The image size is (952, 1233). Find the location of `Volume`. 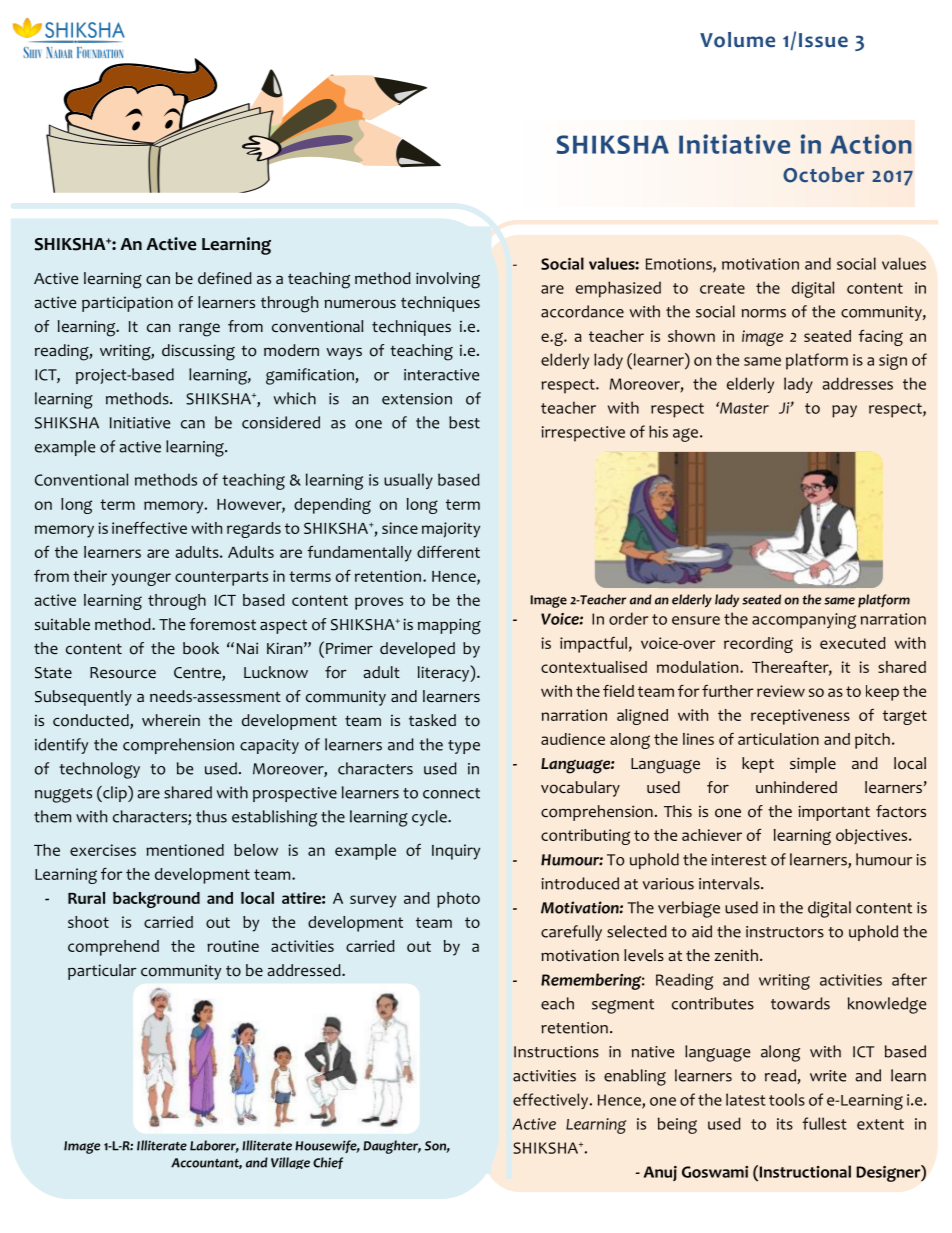

Volume is located at coordinates (737, 40).
